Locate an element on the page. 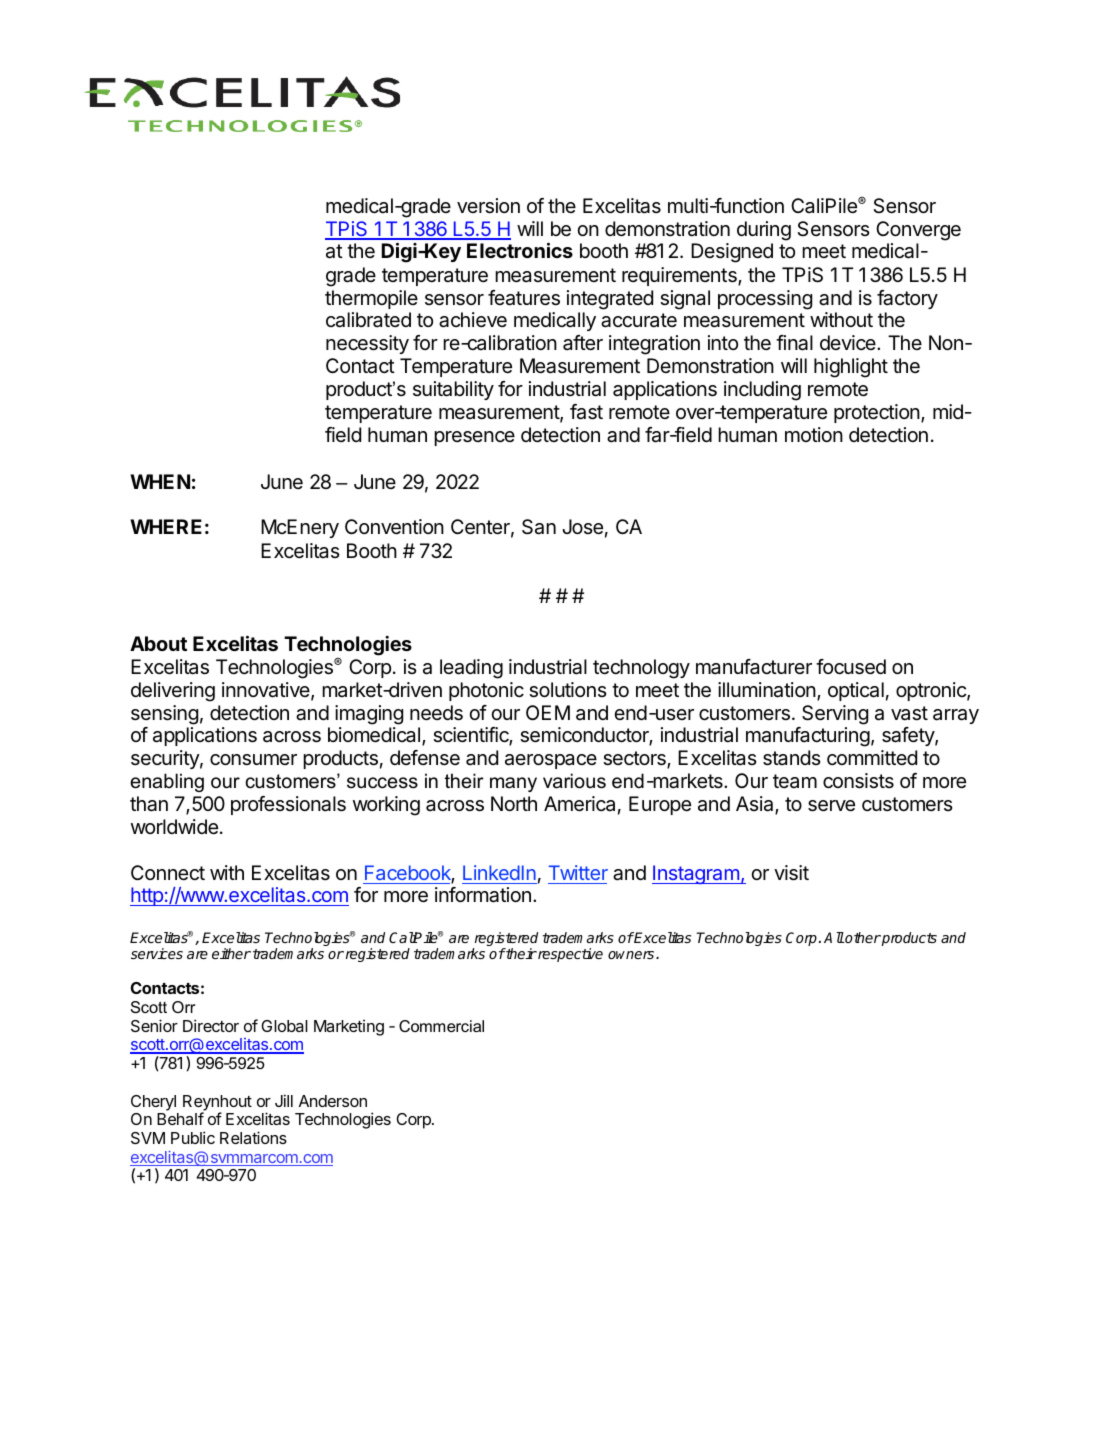 This document has width=1105, height=1430. calibrated is located at coordinates (368, 320).
